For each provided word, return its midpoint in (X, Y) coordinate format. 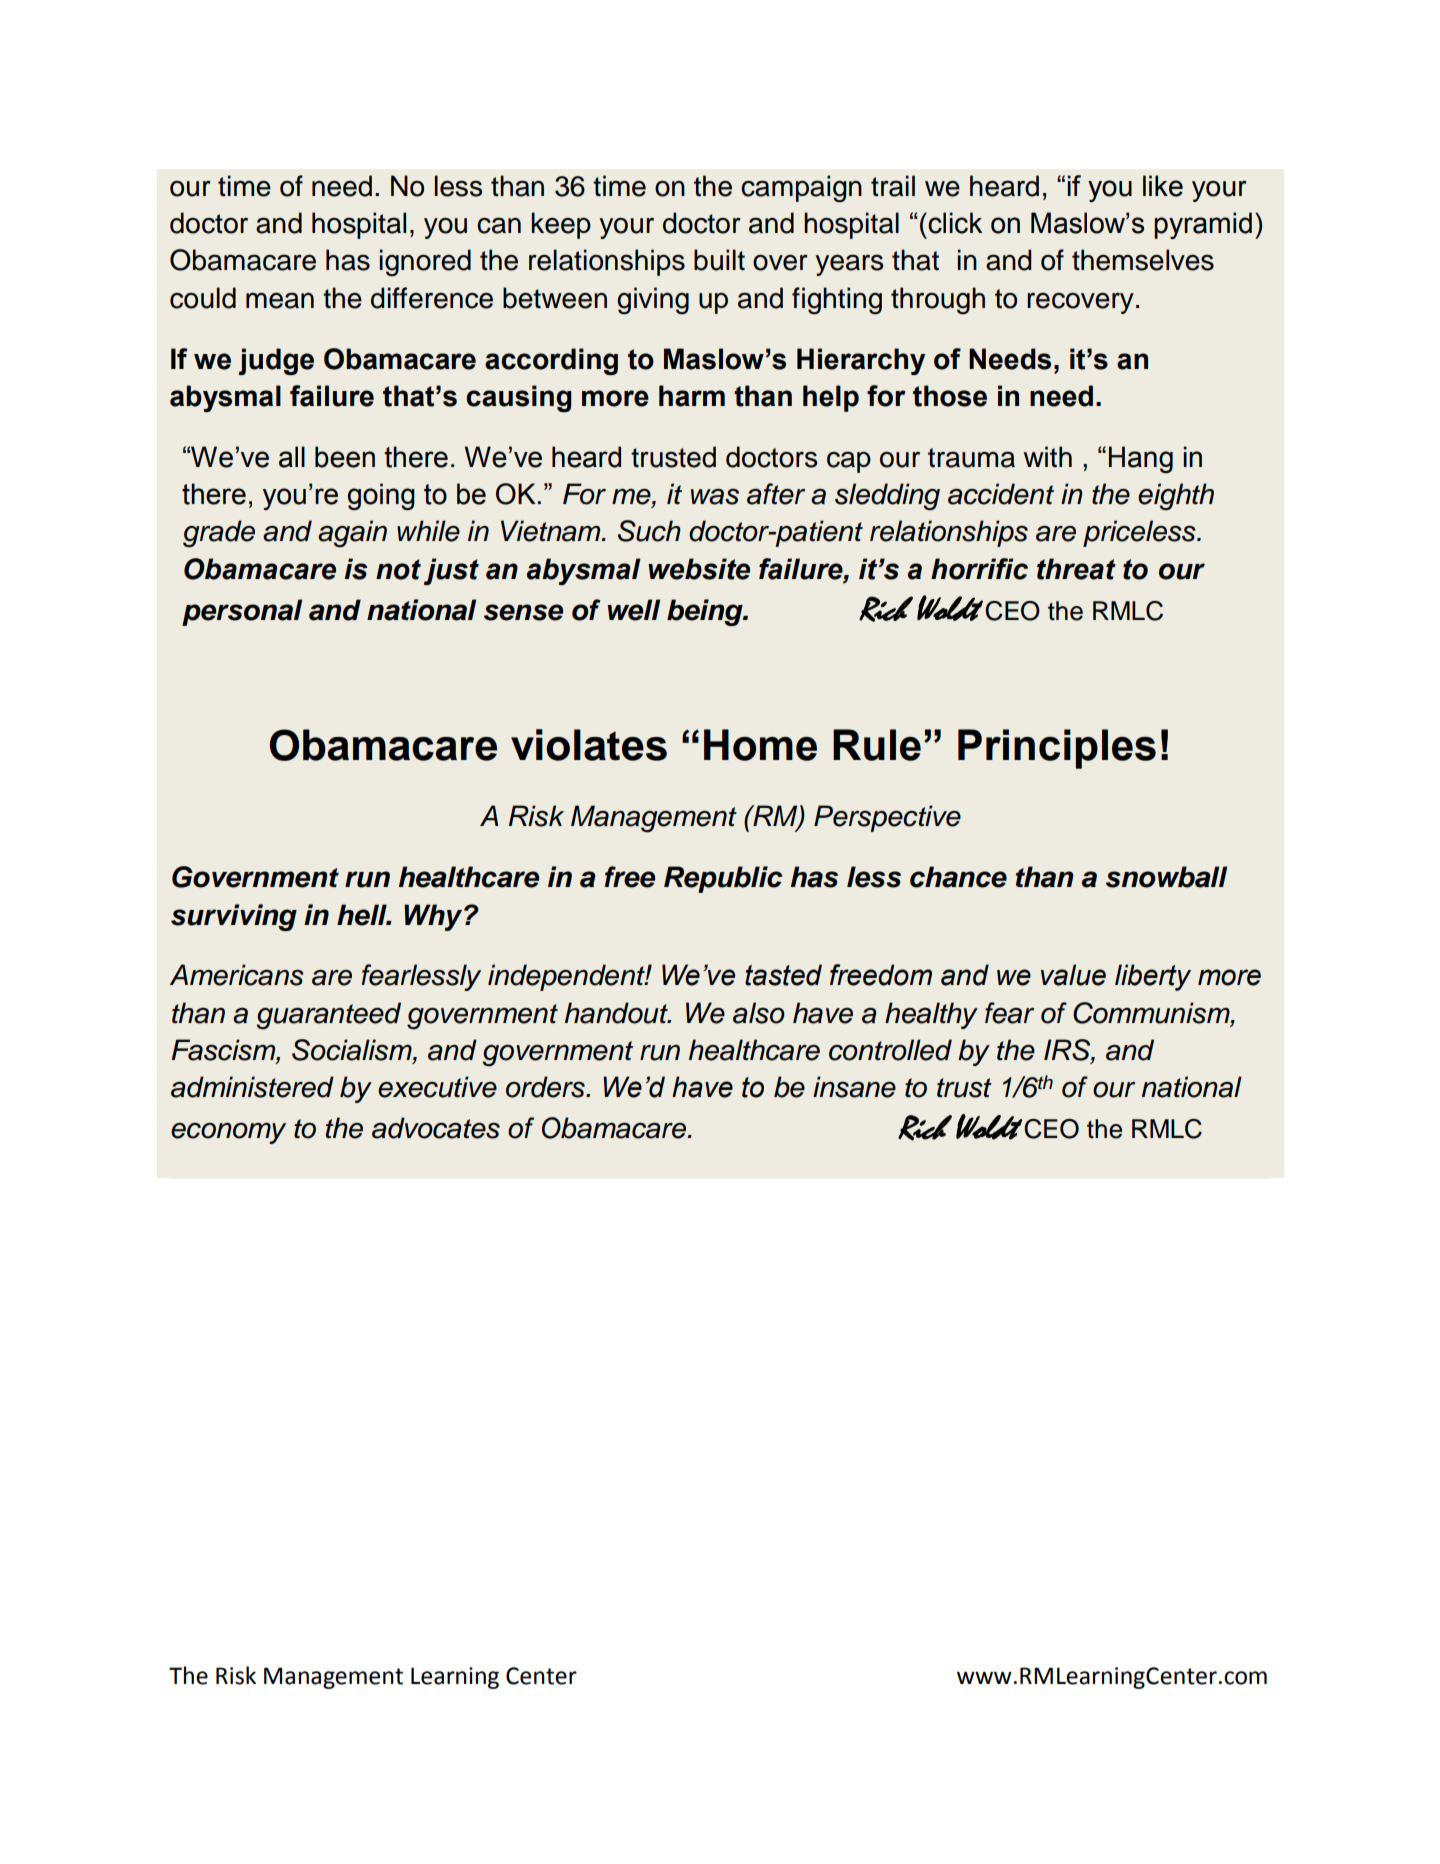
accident (1001, 494)
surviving (234, 917)
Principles (1057, 749)
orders (546, 1087)
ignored (425, 263)
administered (252, 1087)
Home (760, 745)
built (719, 260)
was (715, 497)
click (954, 223)
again (352, 534)
